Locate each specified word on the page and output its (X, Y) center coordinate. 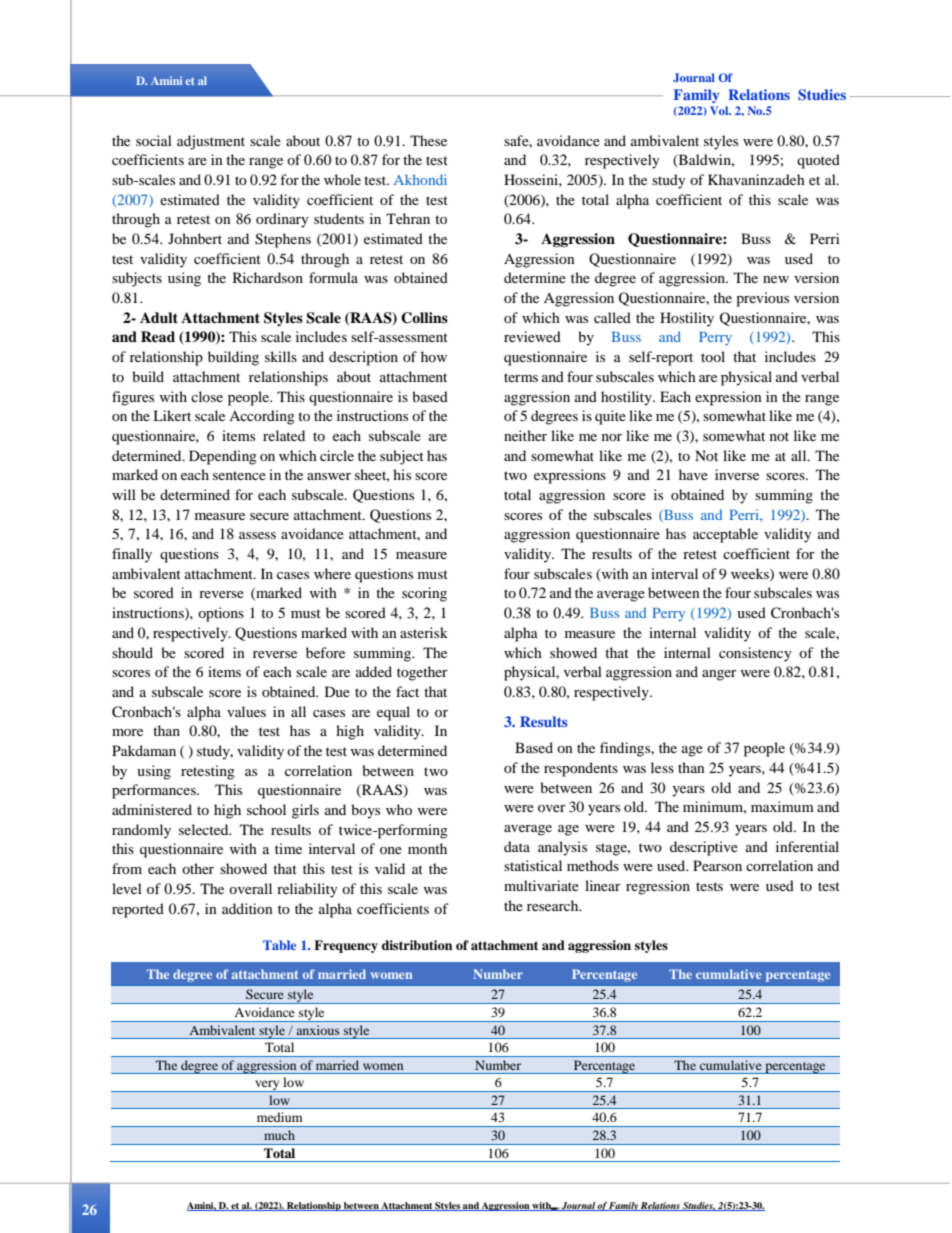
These (428, 140)
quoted (818, 161)
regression (658, 887)
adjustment (211, 142)
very (267, 1086)
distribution (417, 945)
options (221, 614)
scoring (424, 594)
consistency (755, 654)
